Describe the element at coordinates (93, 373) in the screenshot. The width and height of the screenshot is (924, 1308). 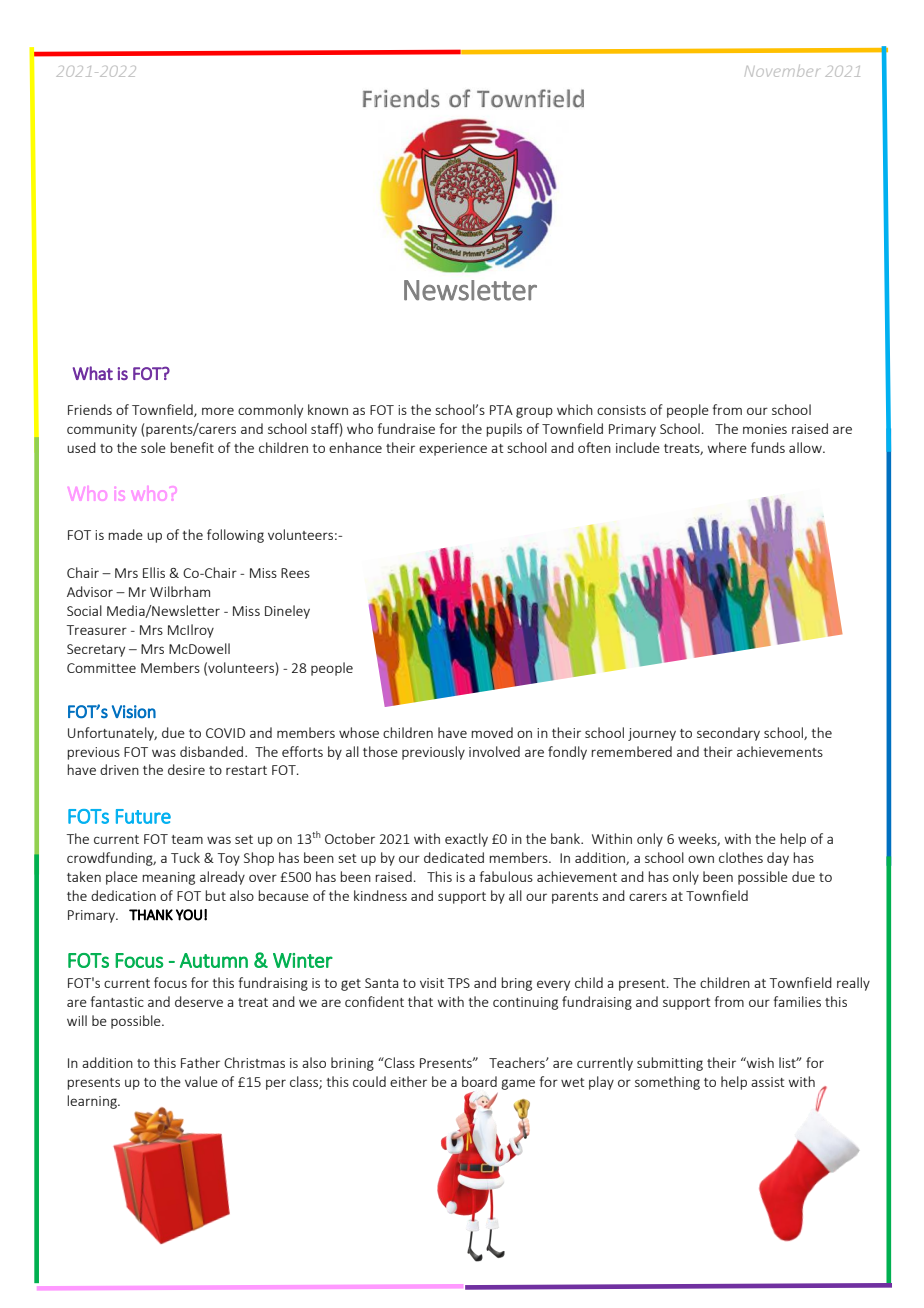
I see `What` at that location.
